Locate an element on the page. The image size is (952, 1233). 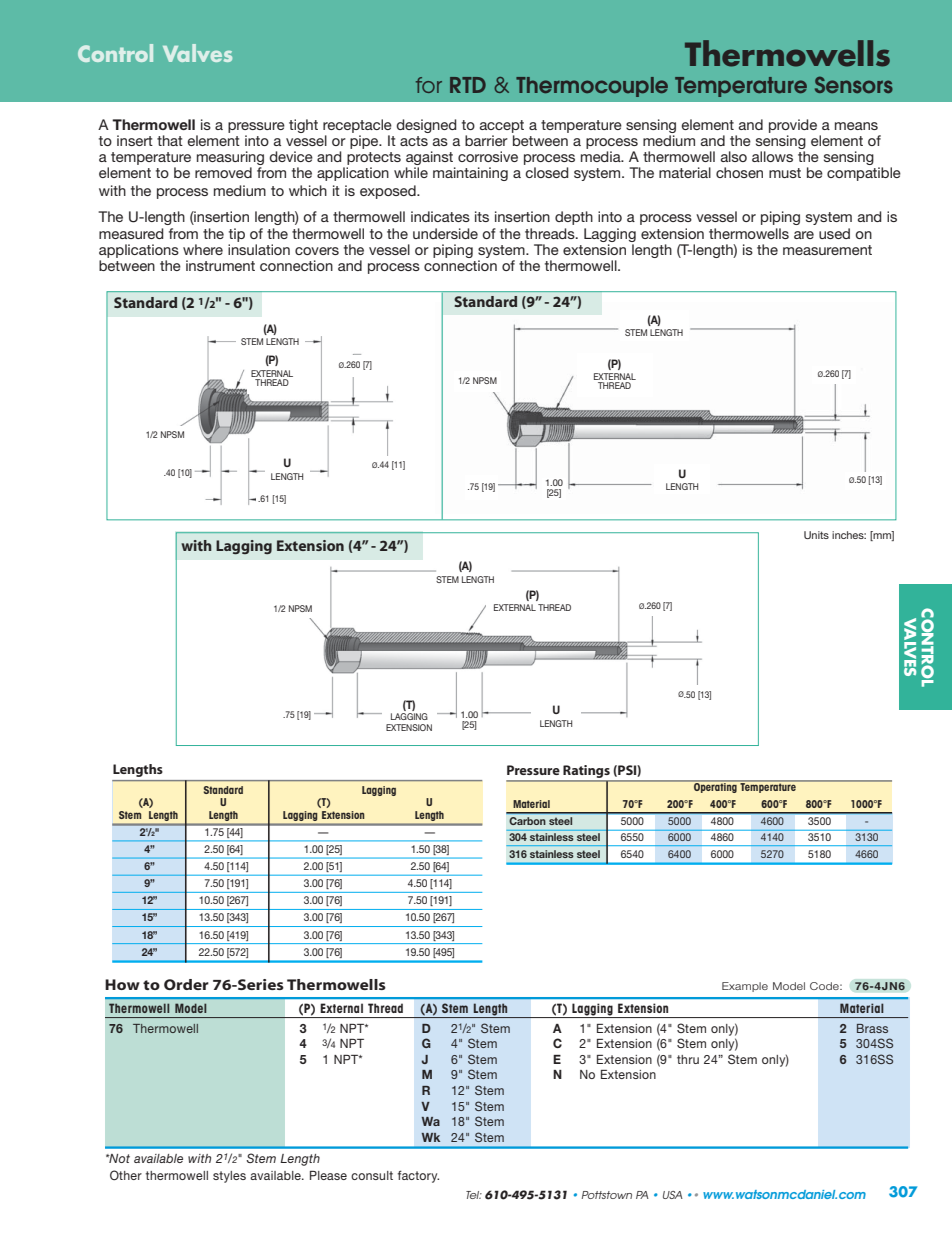
styles is located at coordinates (229, 1177).
